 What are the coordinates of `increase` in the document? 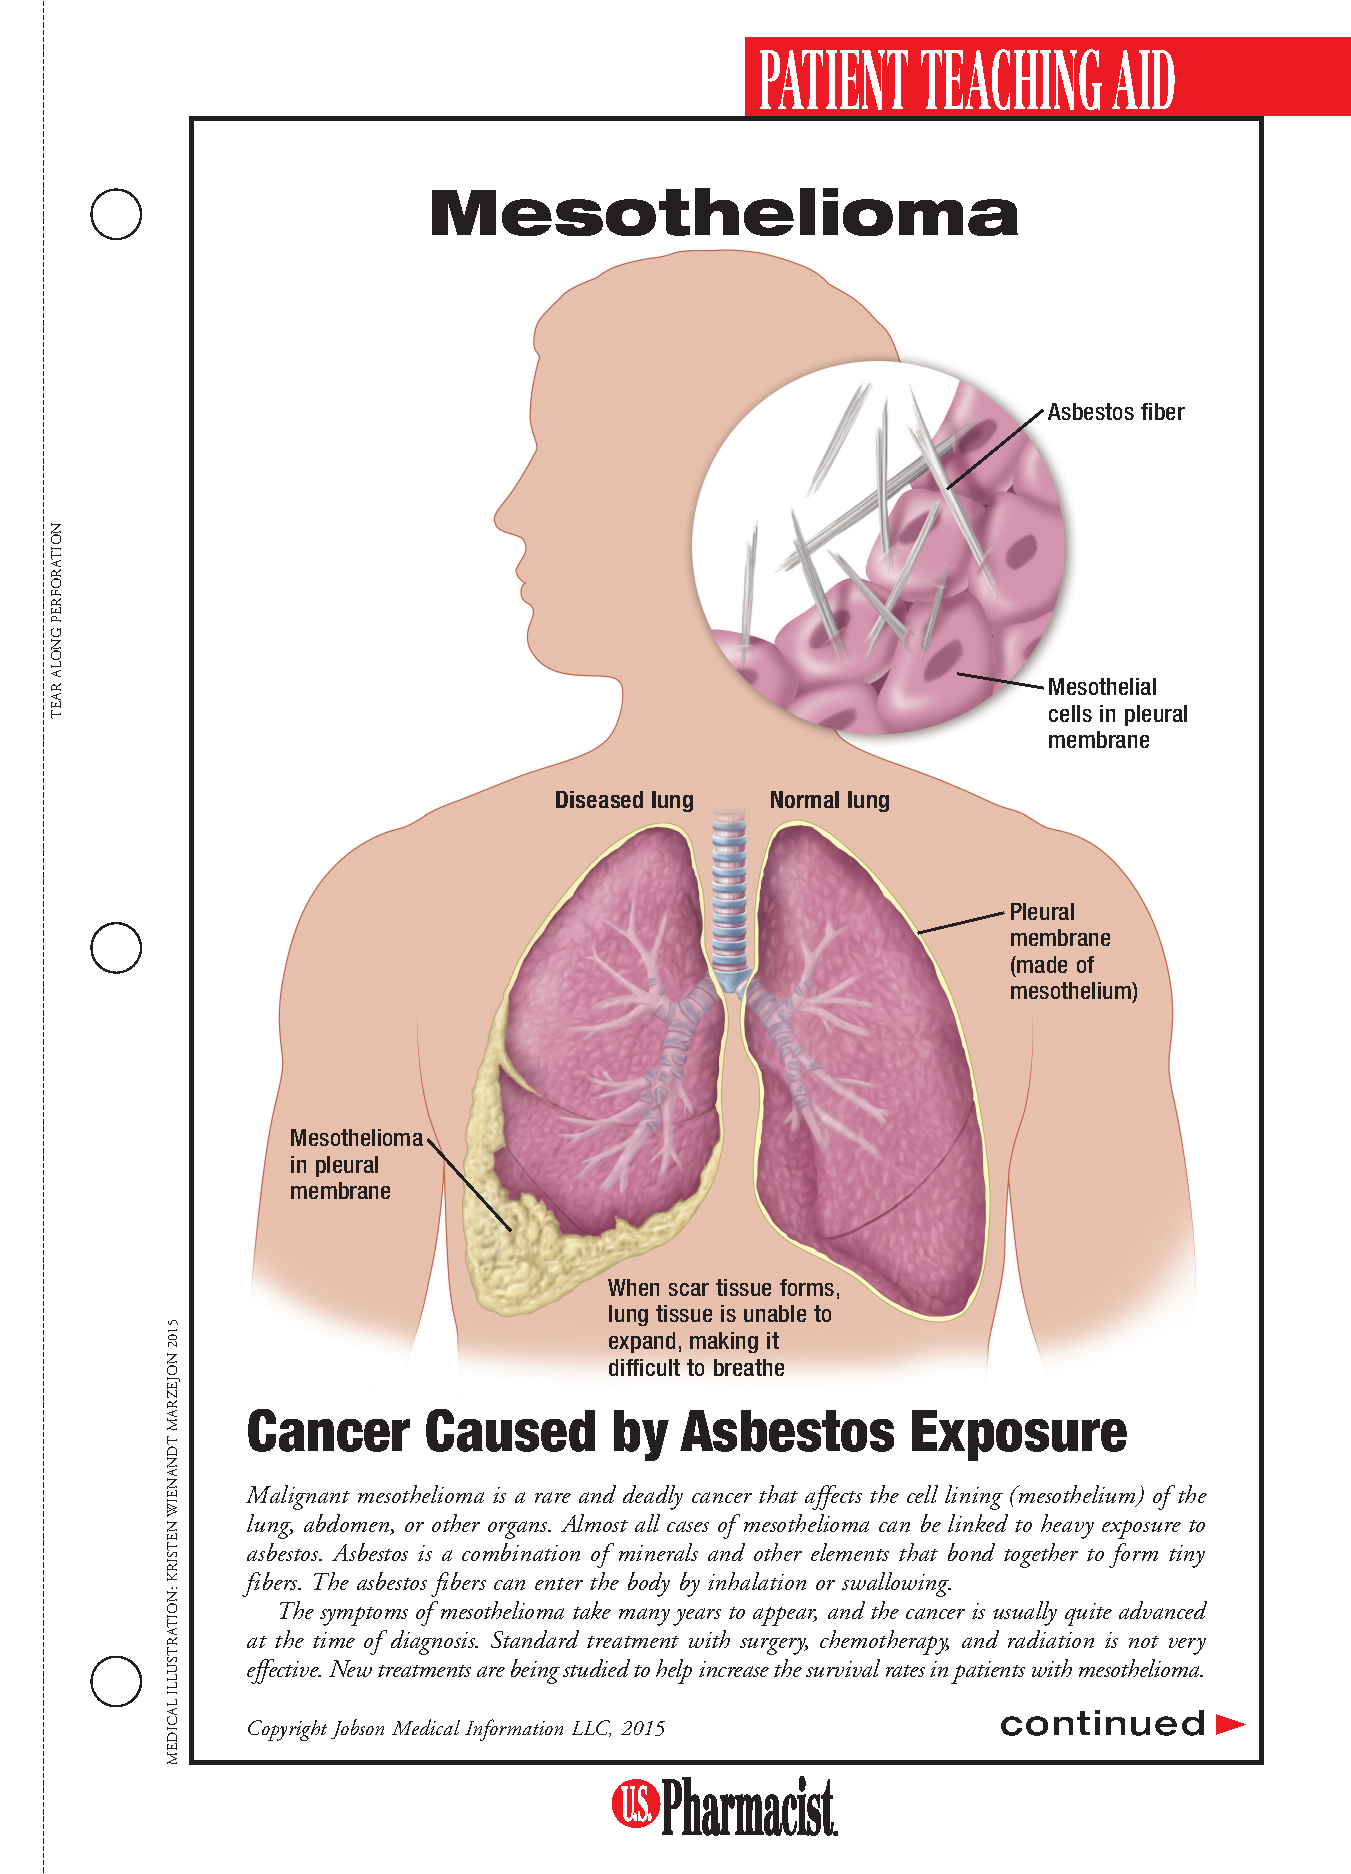 It's located at (734, 1669).
